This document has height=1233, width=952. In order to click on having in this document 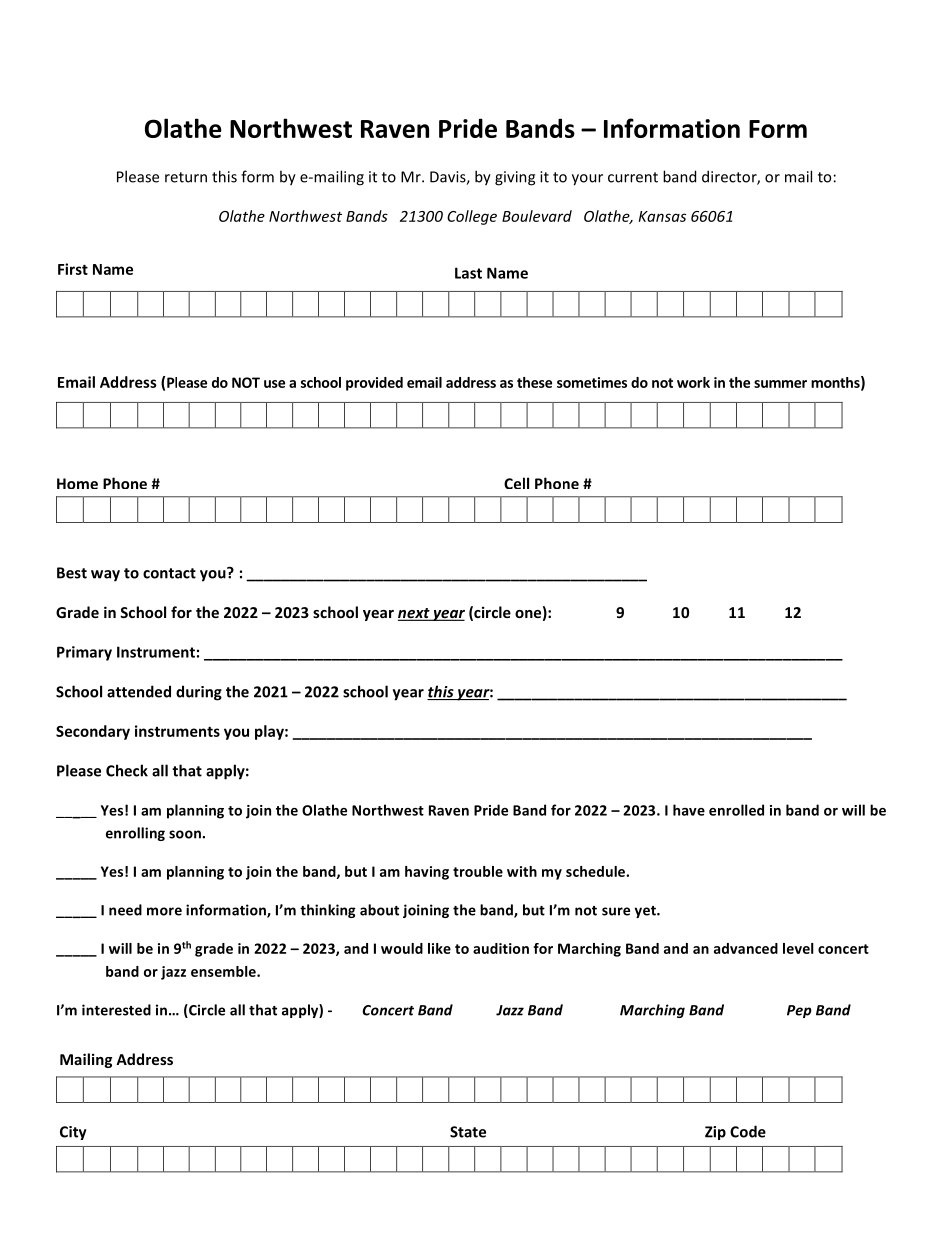, I will do `click(427, 873)`.
